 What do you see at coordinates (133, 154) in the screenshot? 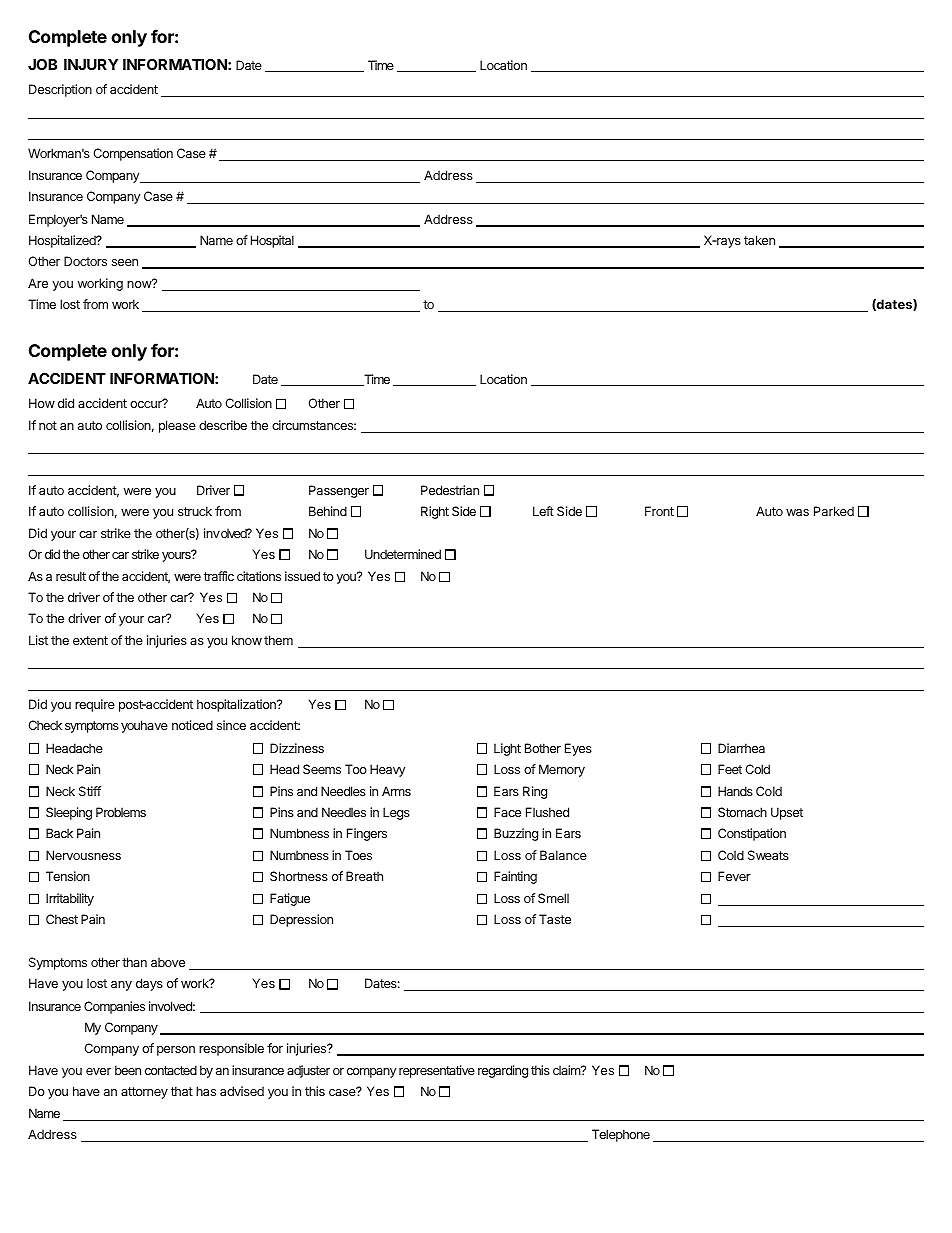
I see `Compensation` at bounding box center [133, 154].
